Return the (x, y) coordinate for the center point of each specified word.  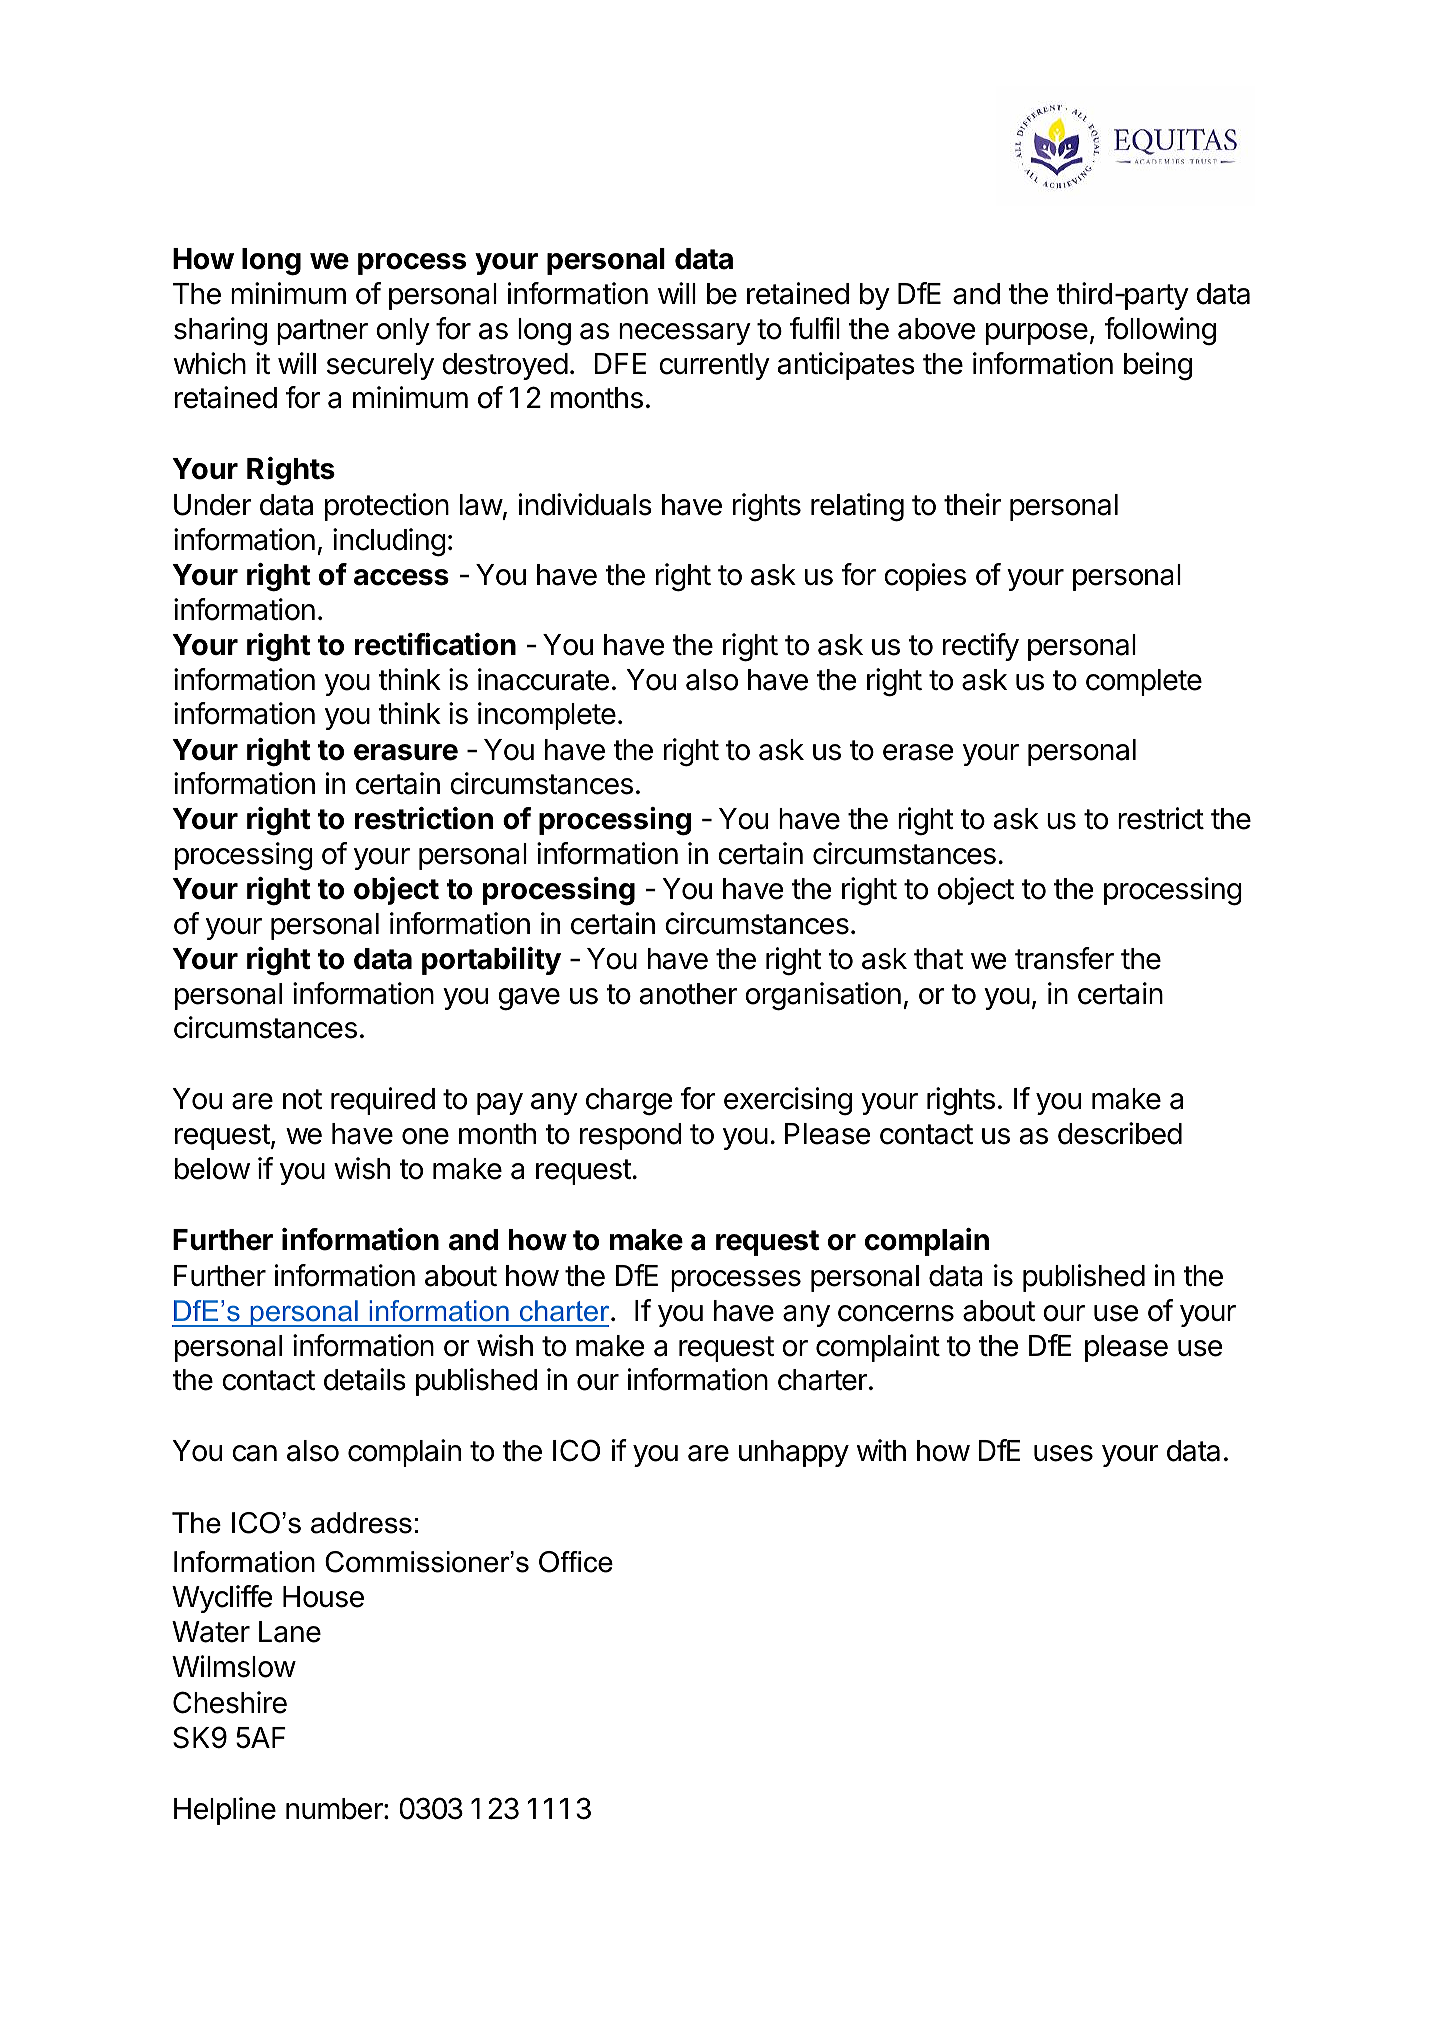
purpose (1037, 334)
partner (322, 332)
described (1120, 1133)
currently (714, 366)
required (383, 1101)
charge (629, 1102)
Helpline (225, 1811)
